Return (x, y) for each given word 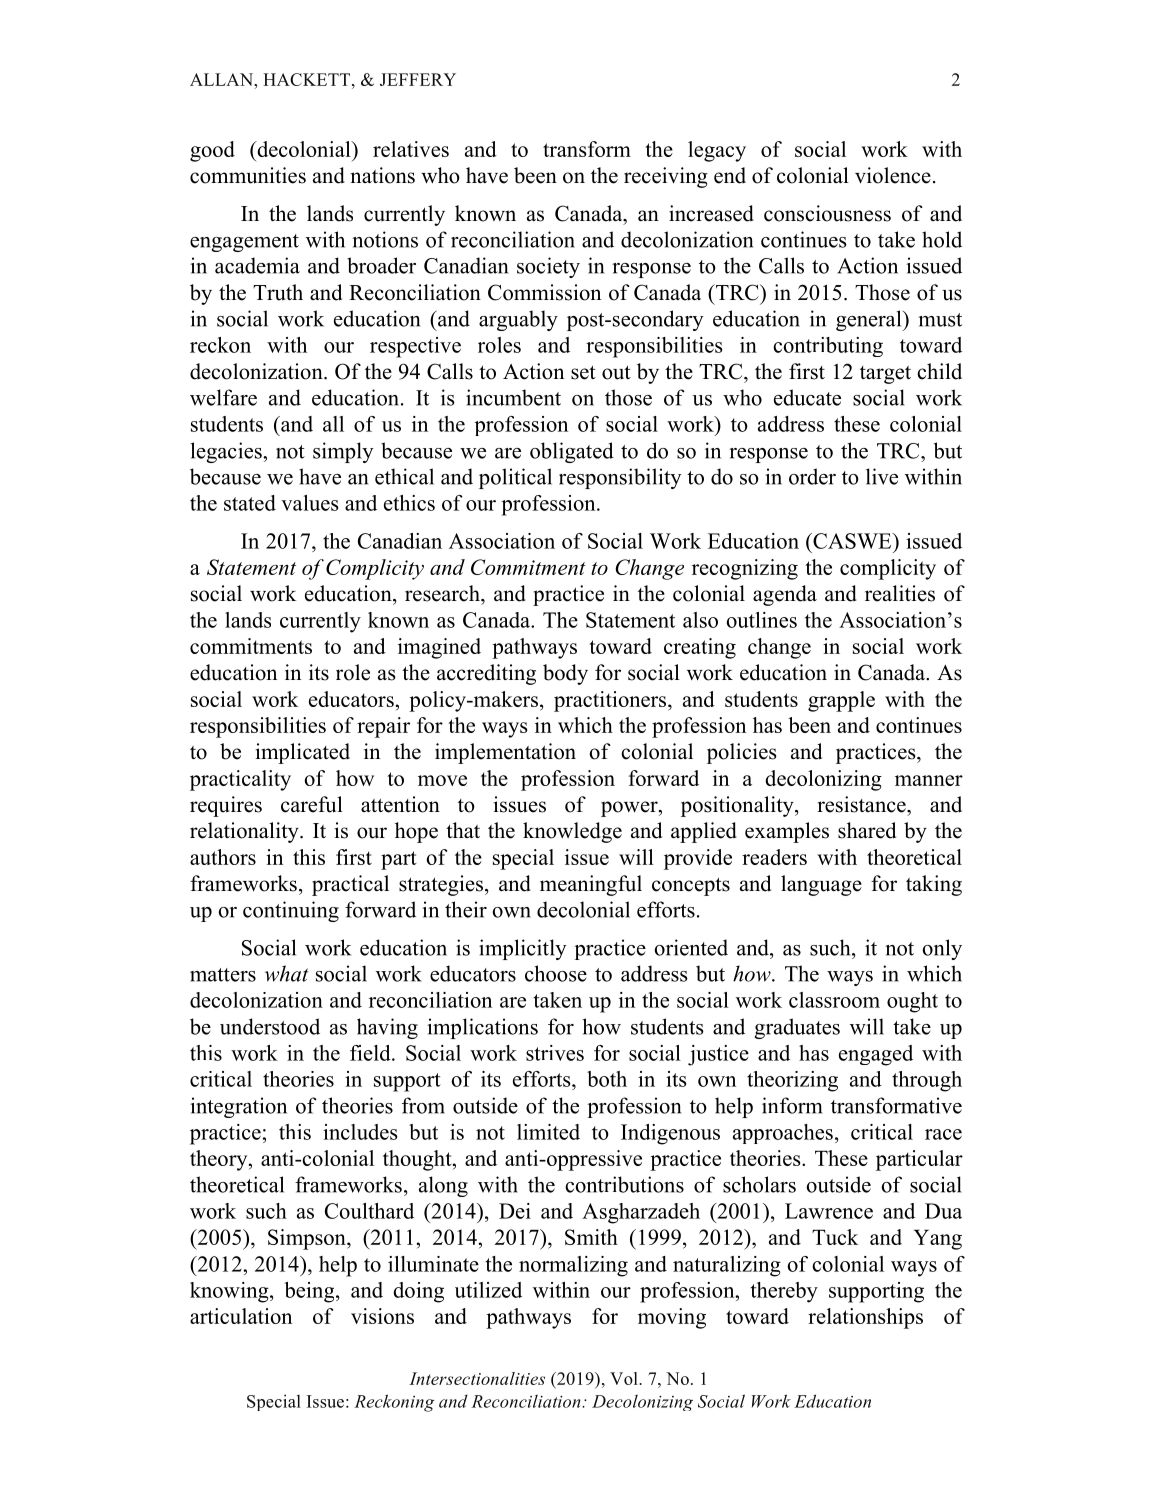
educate (807, 397)
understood (270, 1026)
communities (248, 175)
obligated (572, 452)
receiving (666, 177)
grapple (841, 701)
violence (893, 175)
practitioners (611, 701)
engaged (876, 1055)
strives (555, 1053)
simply (343, 452)
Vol (625, 1378)
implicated (303, 753)
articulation (241, 1316)
